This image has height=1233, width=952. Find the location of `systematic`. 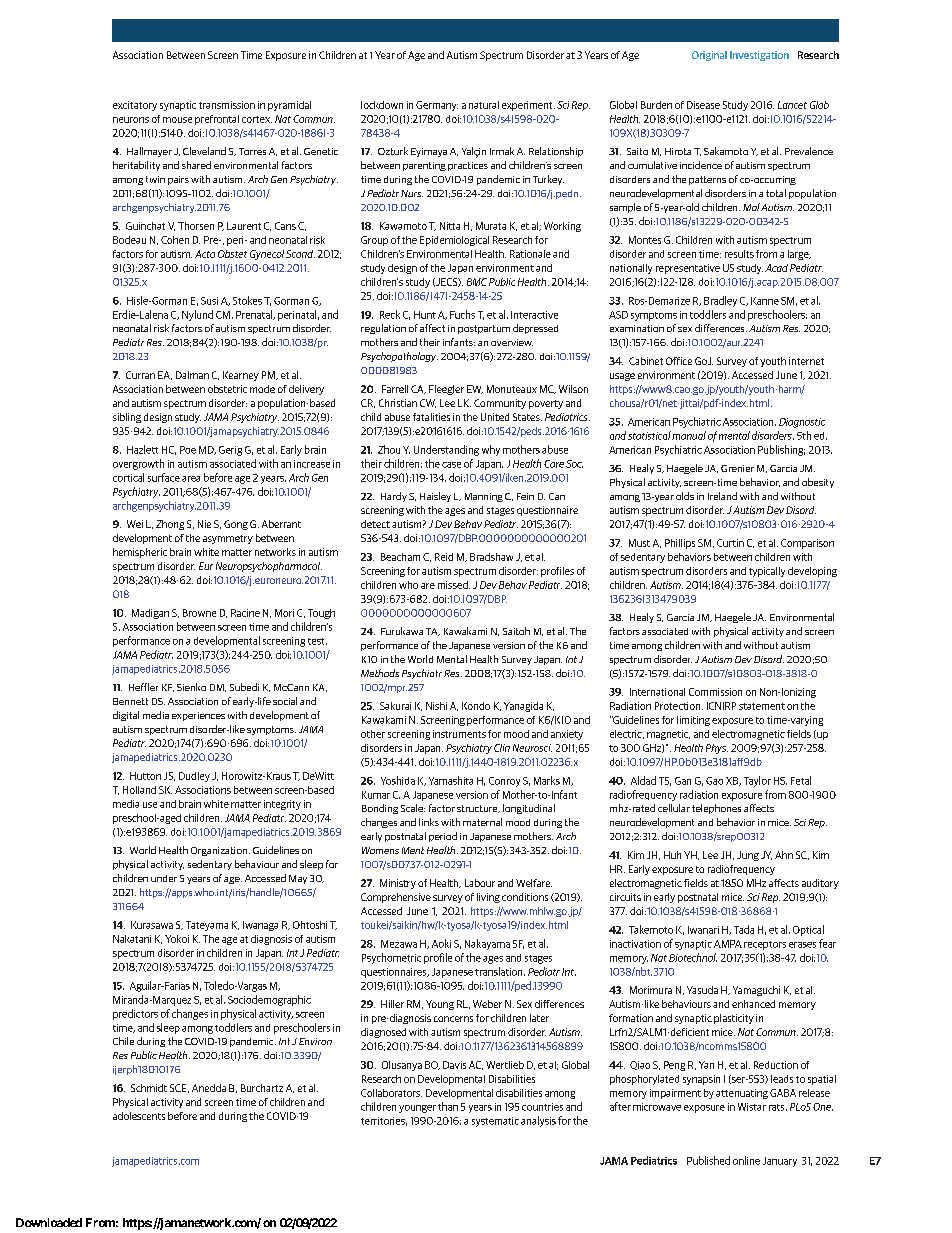

systematic is located at coordinates (495, 1122).
